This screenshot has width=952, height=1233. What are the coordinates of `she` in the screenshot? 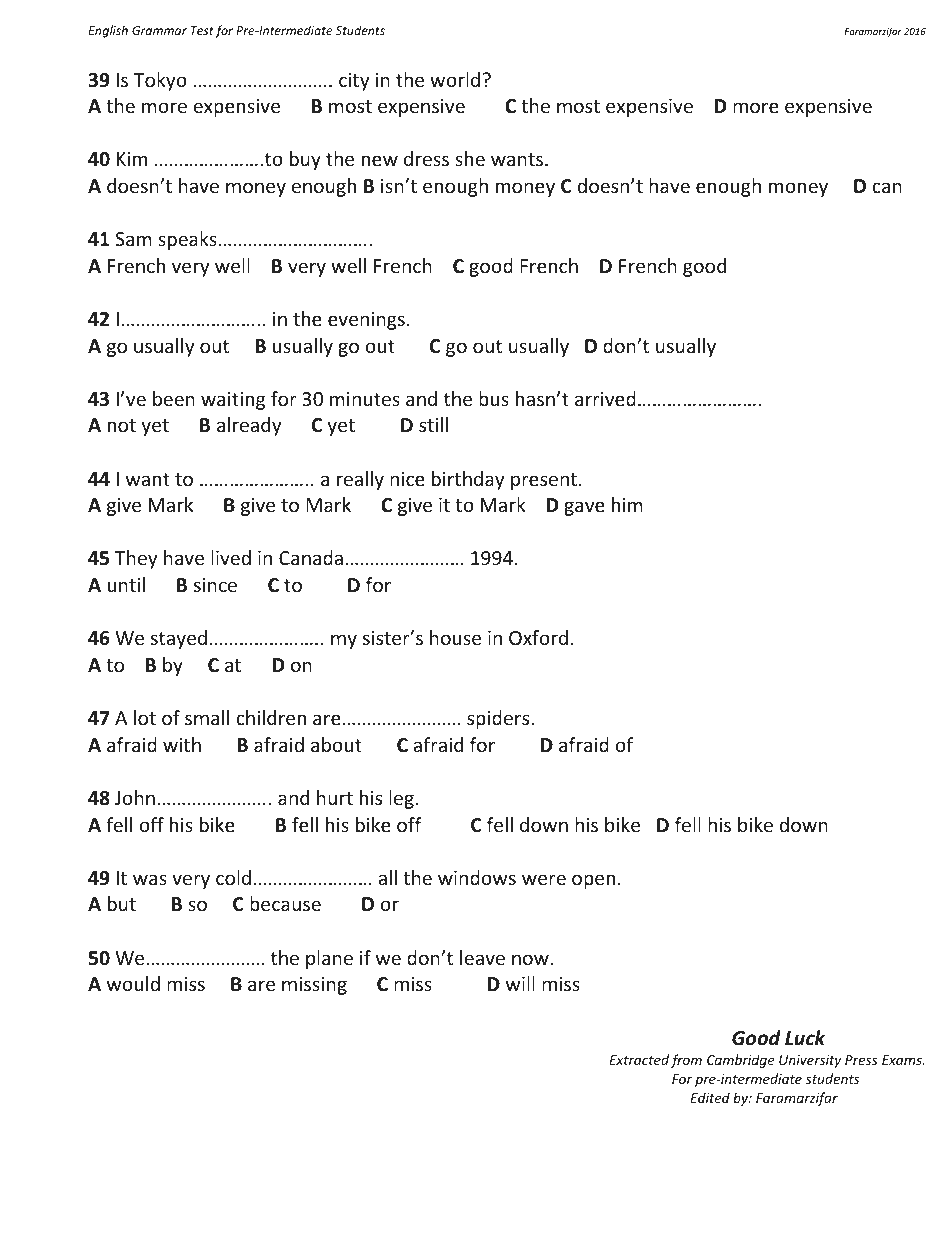 It's located at (470, 158).
